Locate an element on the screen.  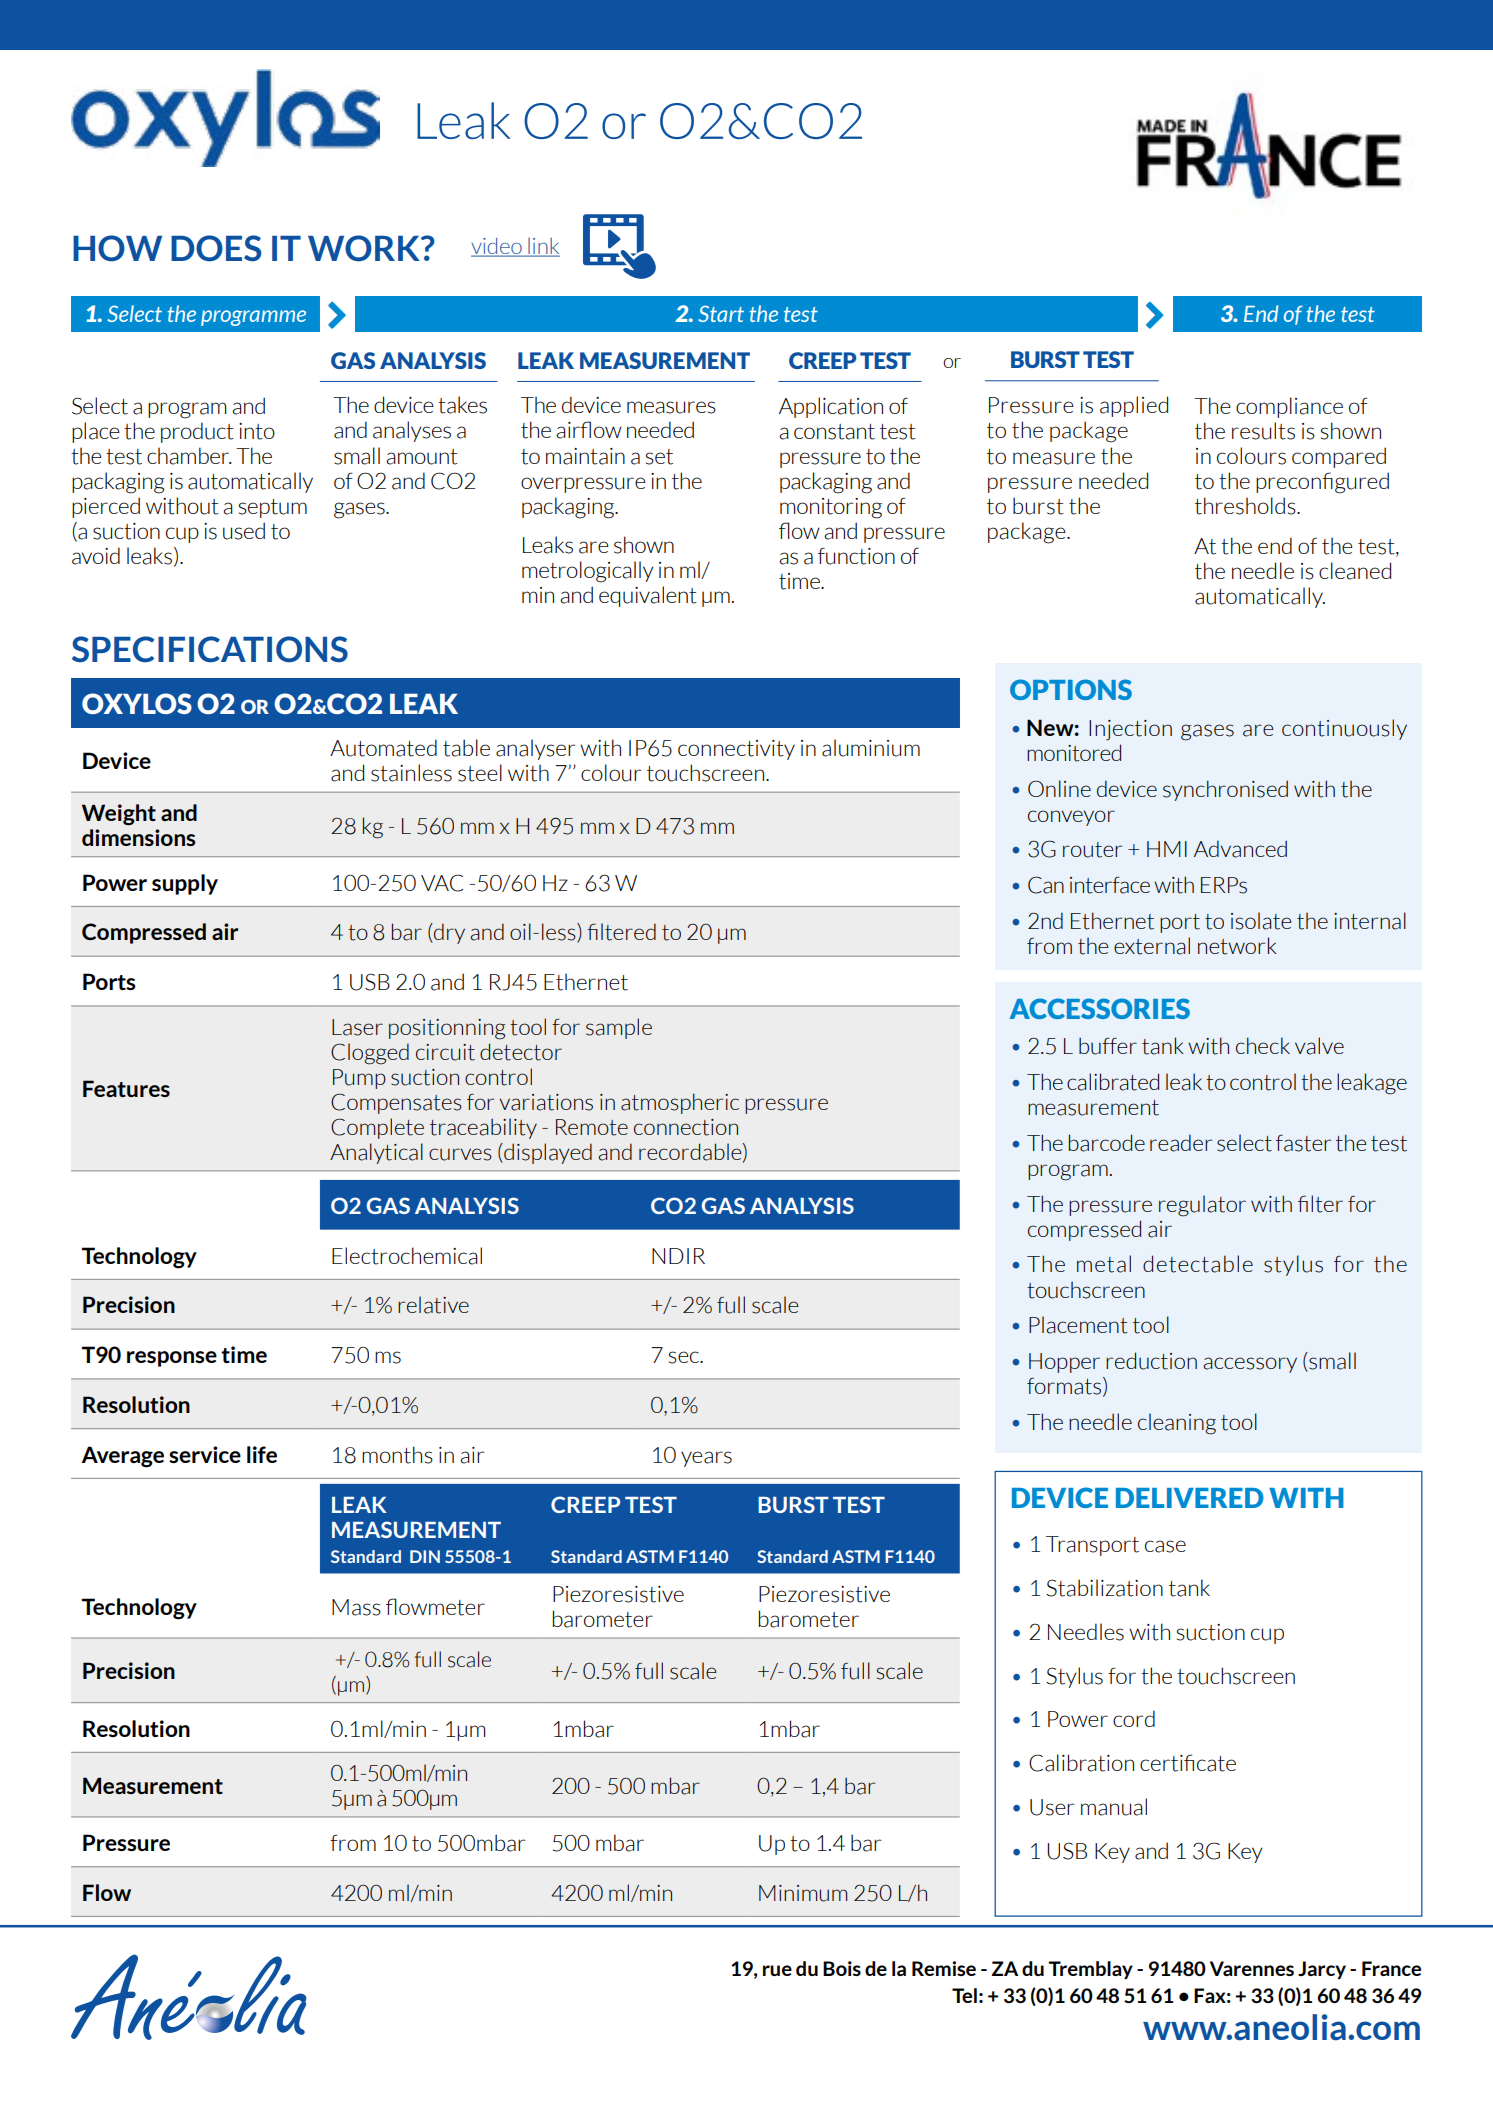
rue is located at coordinates (777, 1970).
